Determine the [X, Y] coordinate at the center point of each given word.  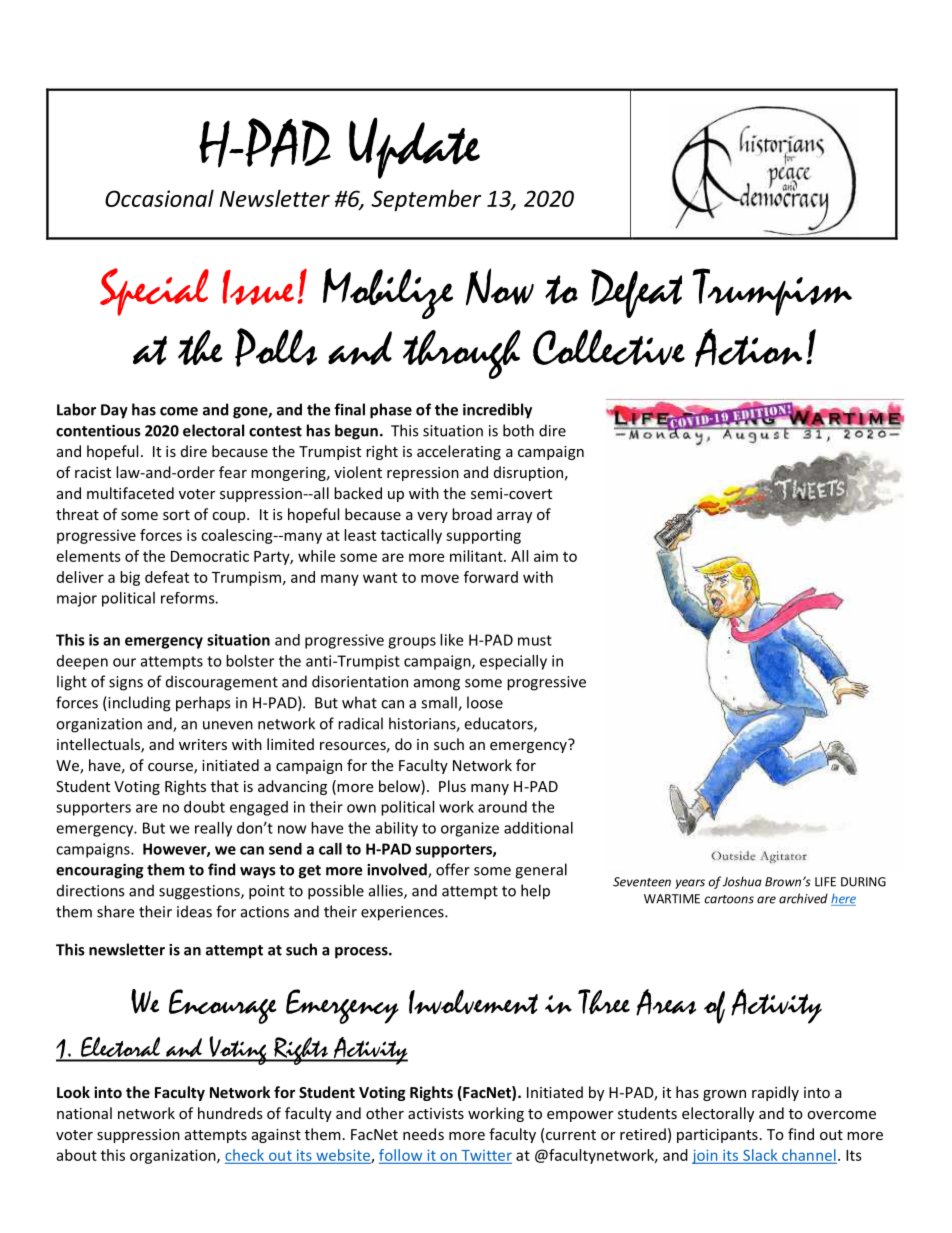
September [426, 200]
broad [472, 514]
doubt [204, 807]
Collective [609, 347]
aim [546, 556]
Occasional [159, 198]
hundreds [230, 1113]
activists [436, 1113]
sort [176, 515]
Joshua [742, 881]
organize [470, 829]
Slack [760, 1155]
